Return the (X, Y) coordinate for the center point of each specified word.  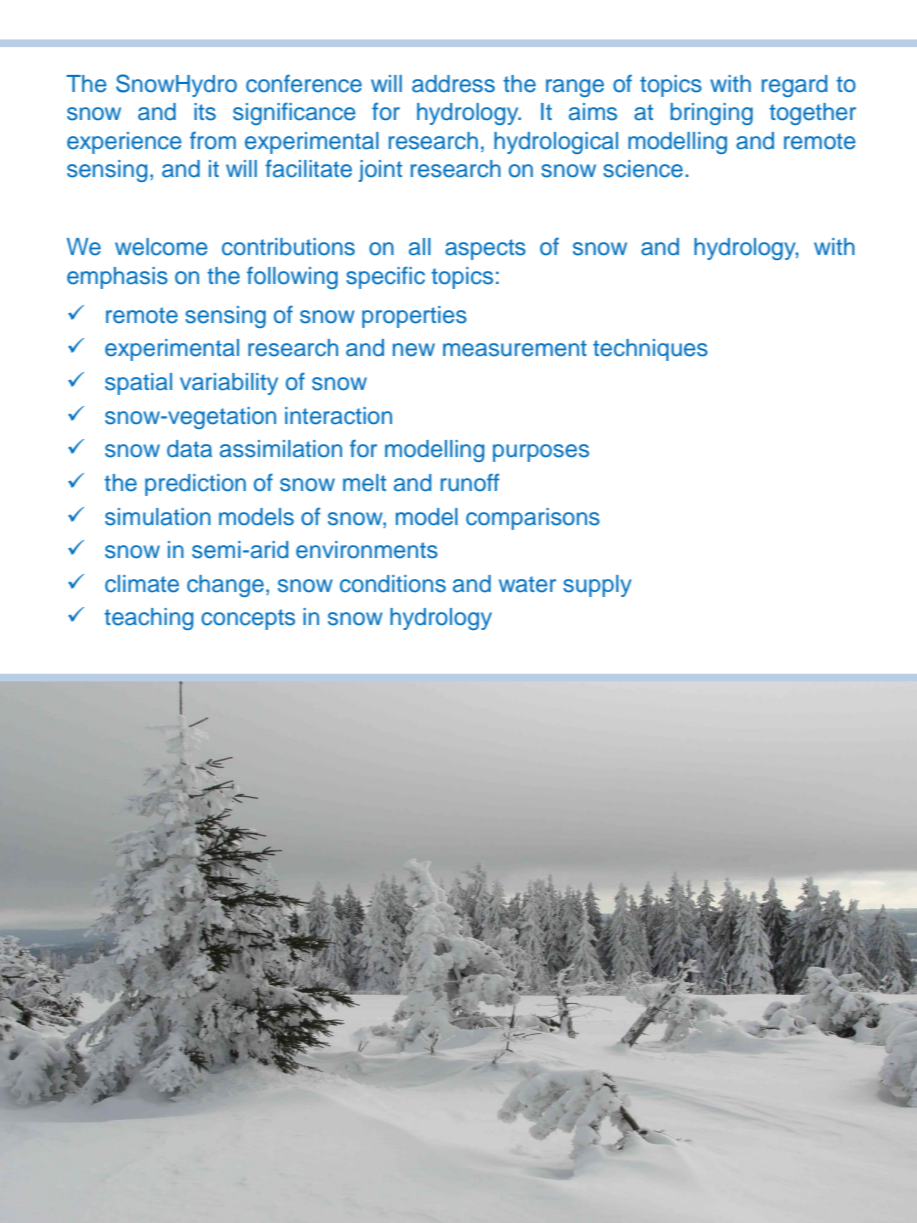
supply (597, 586)
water (527, 584)
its (205, 112)
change (225, 586)
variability (229, 384)
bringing (711, 114)
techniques (650, 350)
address (453, 84)
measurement (515, 348)
